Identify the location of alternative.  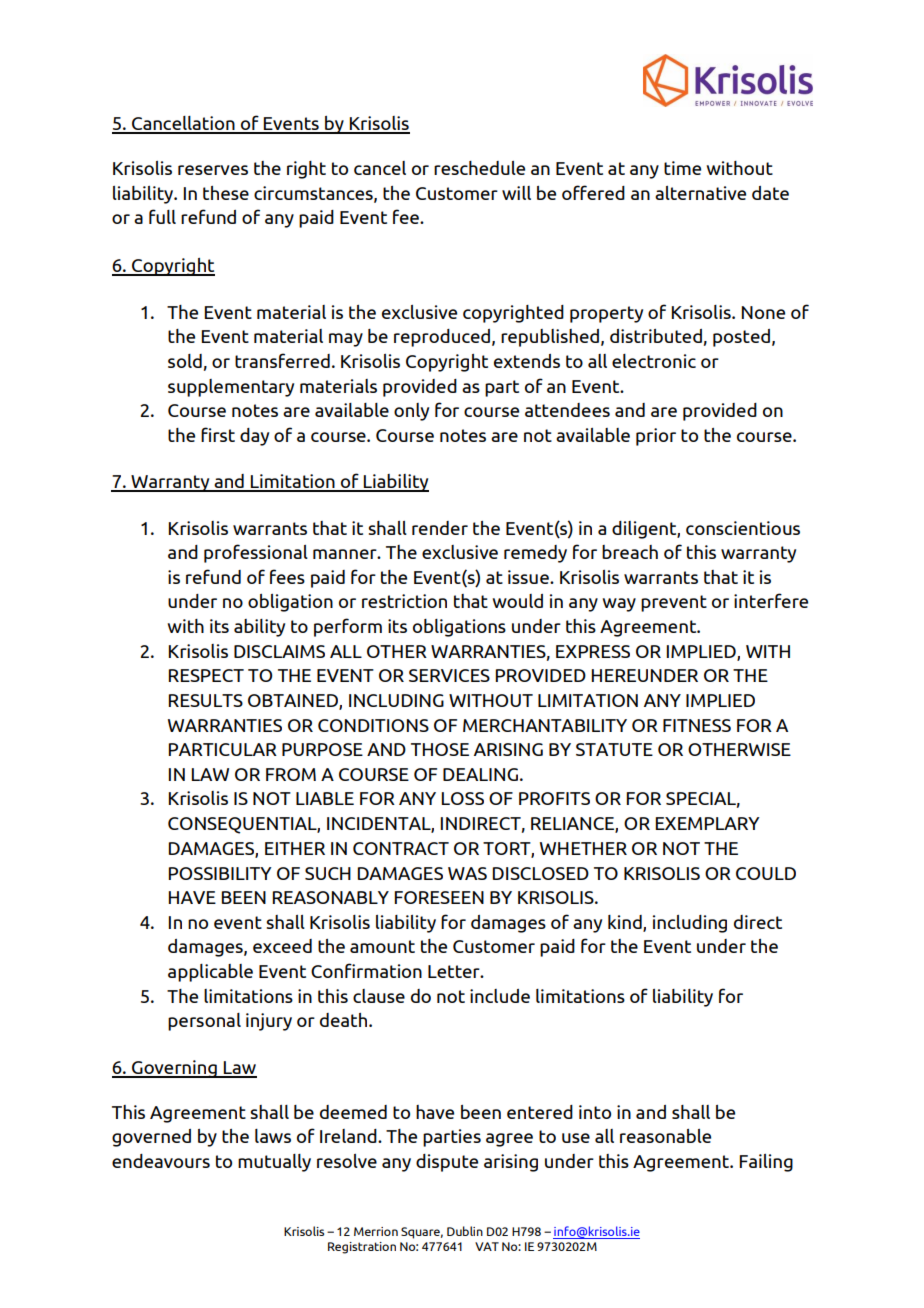
(700, 193).
